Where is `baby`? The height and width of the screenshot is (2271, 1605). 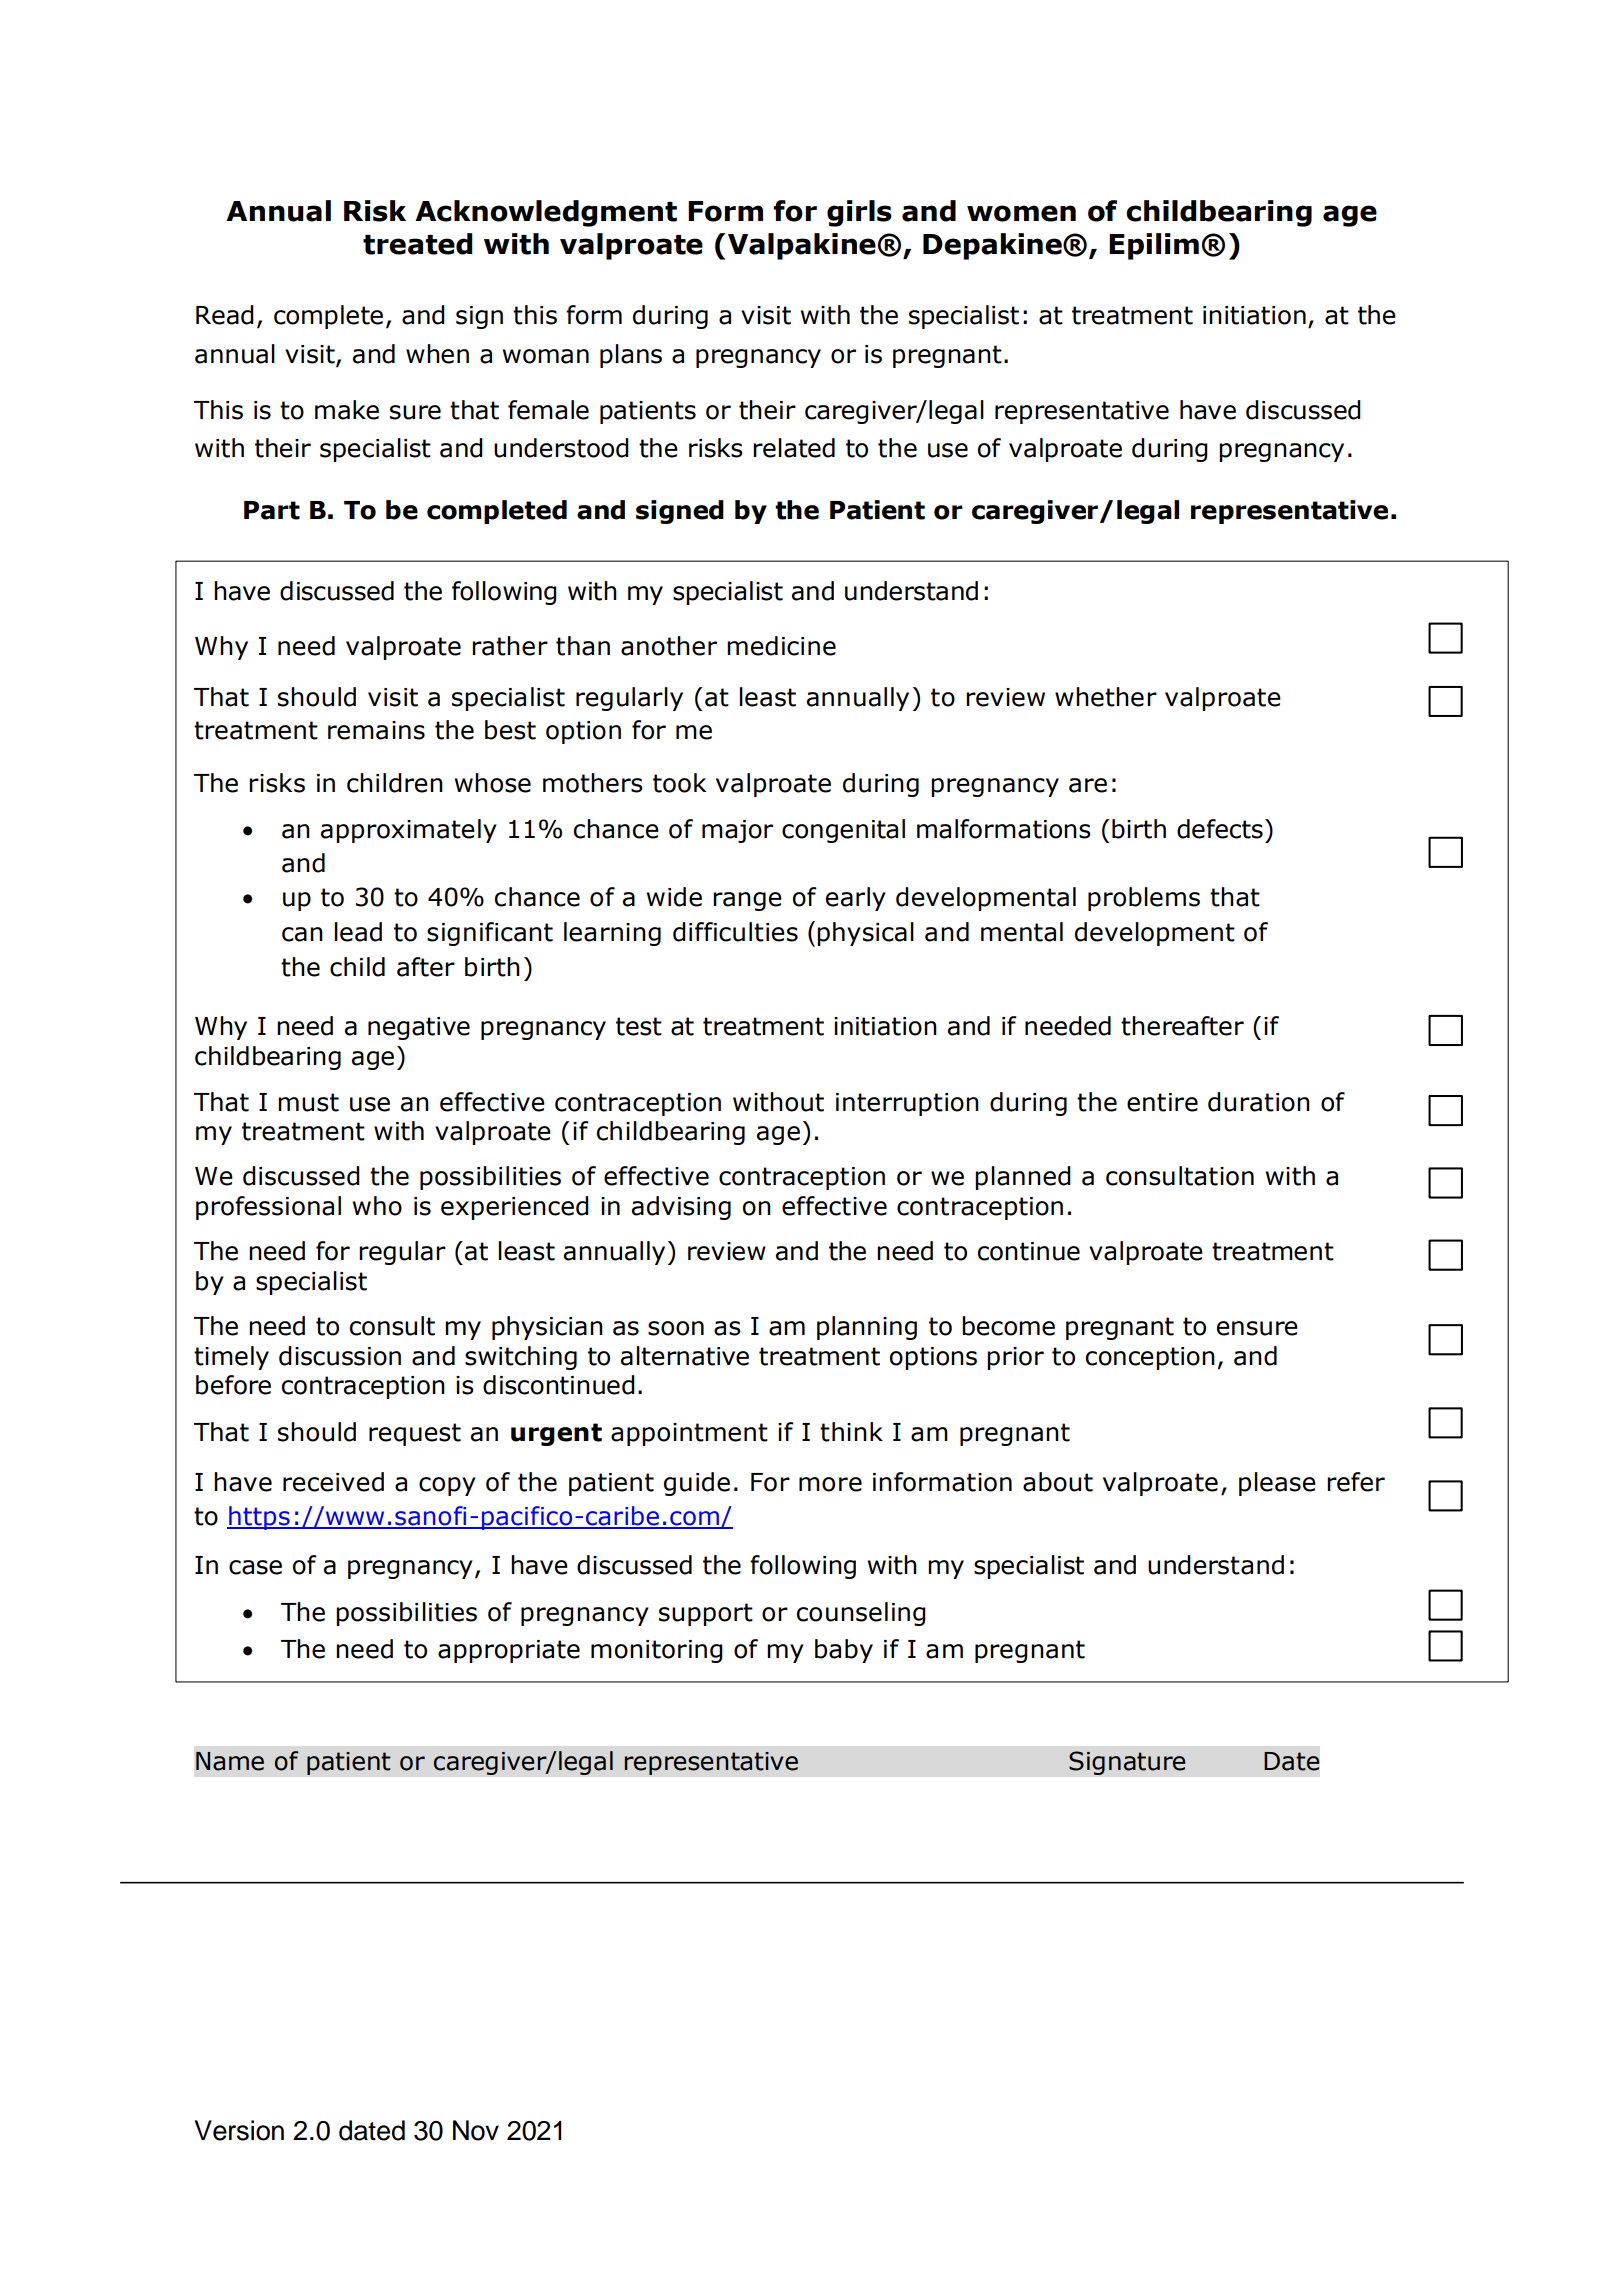
baby is located at coordinates (844, 1651).
